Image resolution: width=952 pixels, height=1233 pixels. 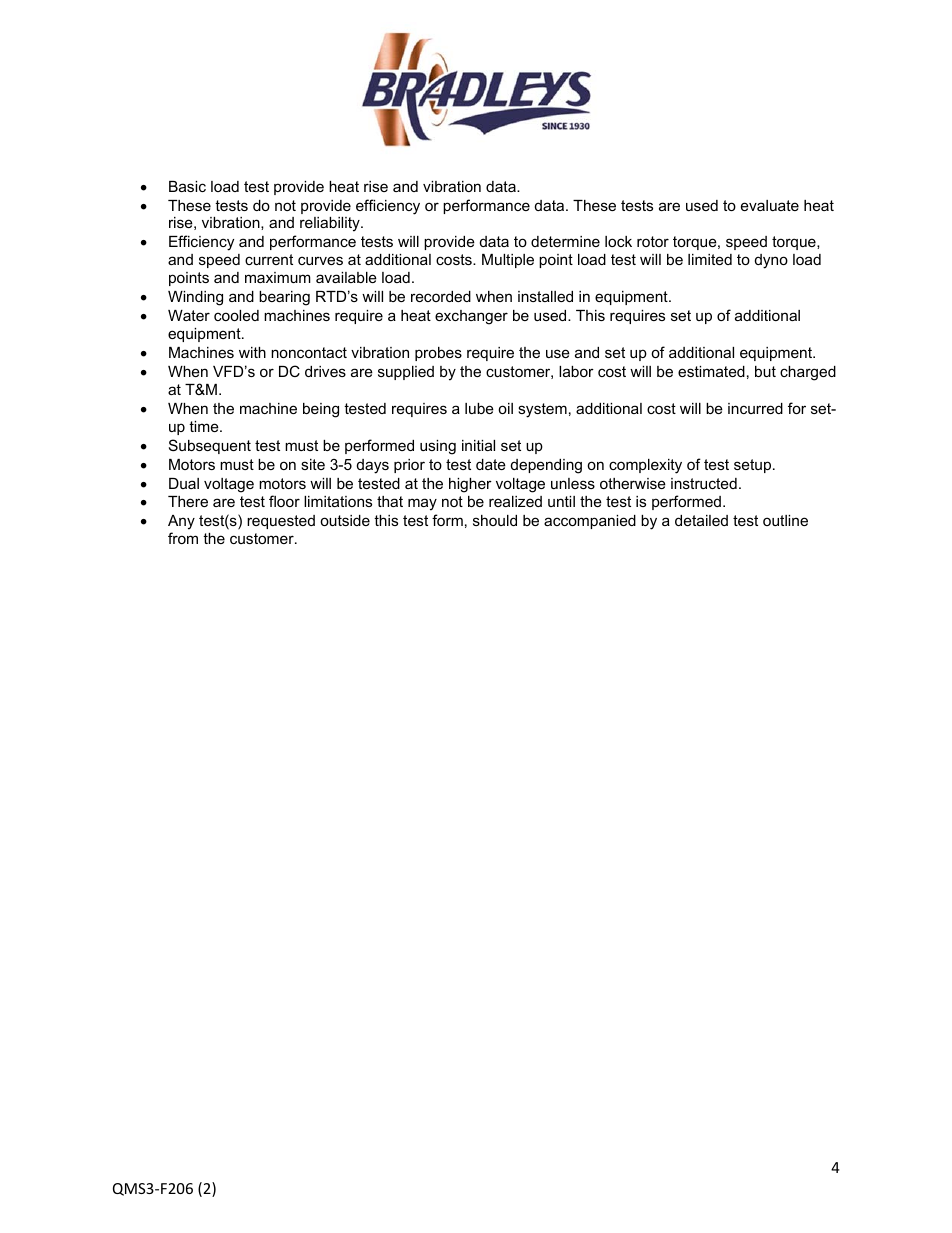 I want to click on should, so click(x=495, y=520).
